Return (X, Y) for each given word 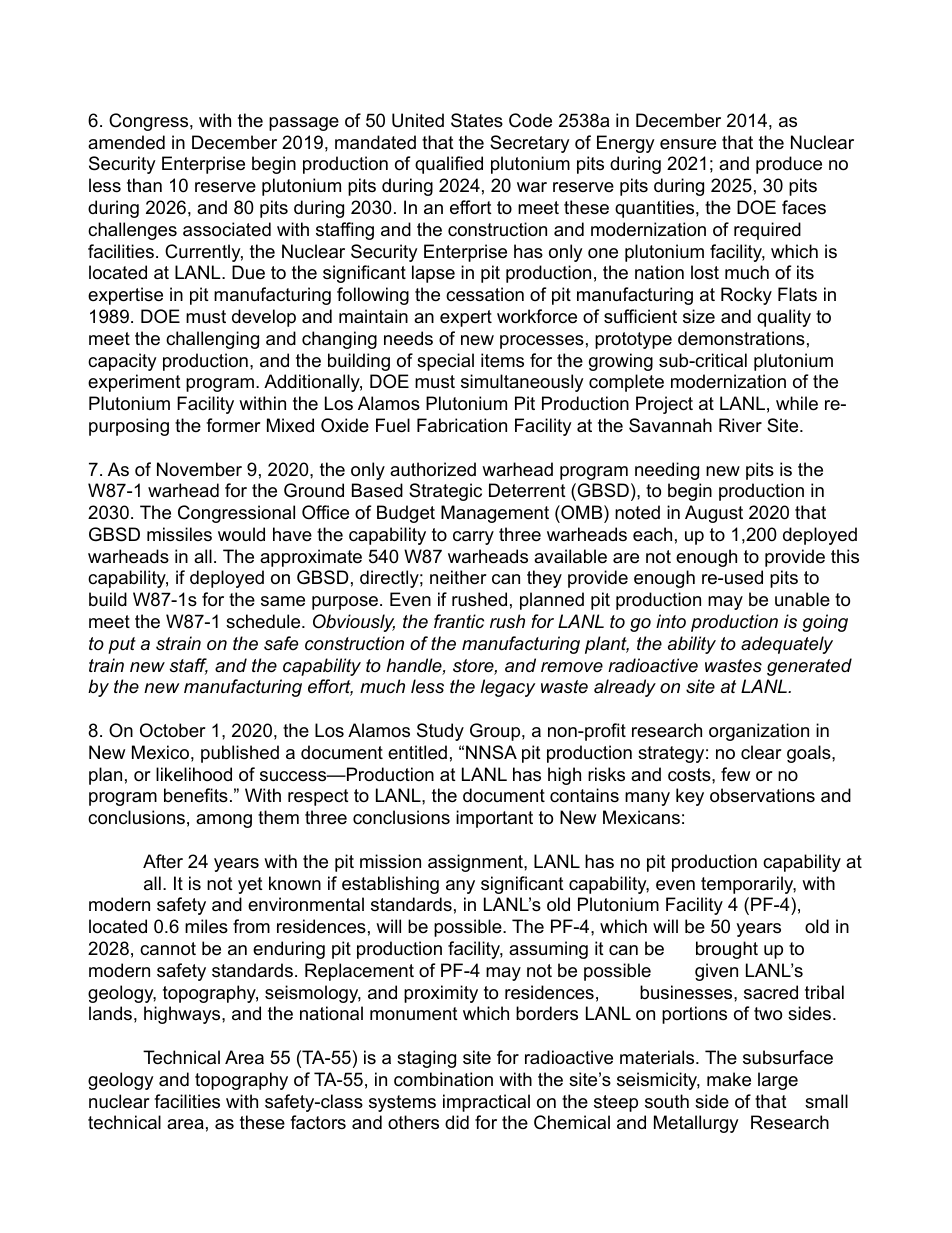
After (163, 861)
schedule (264, 621)
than (144, 185)
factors (318, 1122)
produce (789, 165)
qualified (449, 165)
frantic (459, 621)
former (233, 425)
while (797, 403)
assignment (476, 863)
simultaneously (522, 383)
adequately (787, 645)
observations (762, 795)
